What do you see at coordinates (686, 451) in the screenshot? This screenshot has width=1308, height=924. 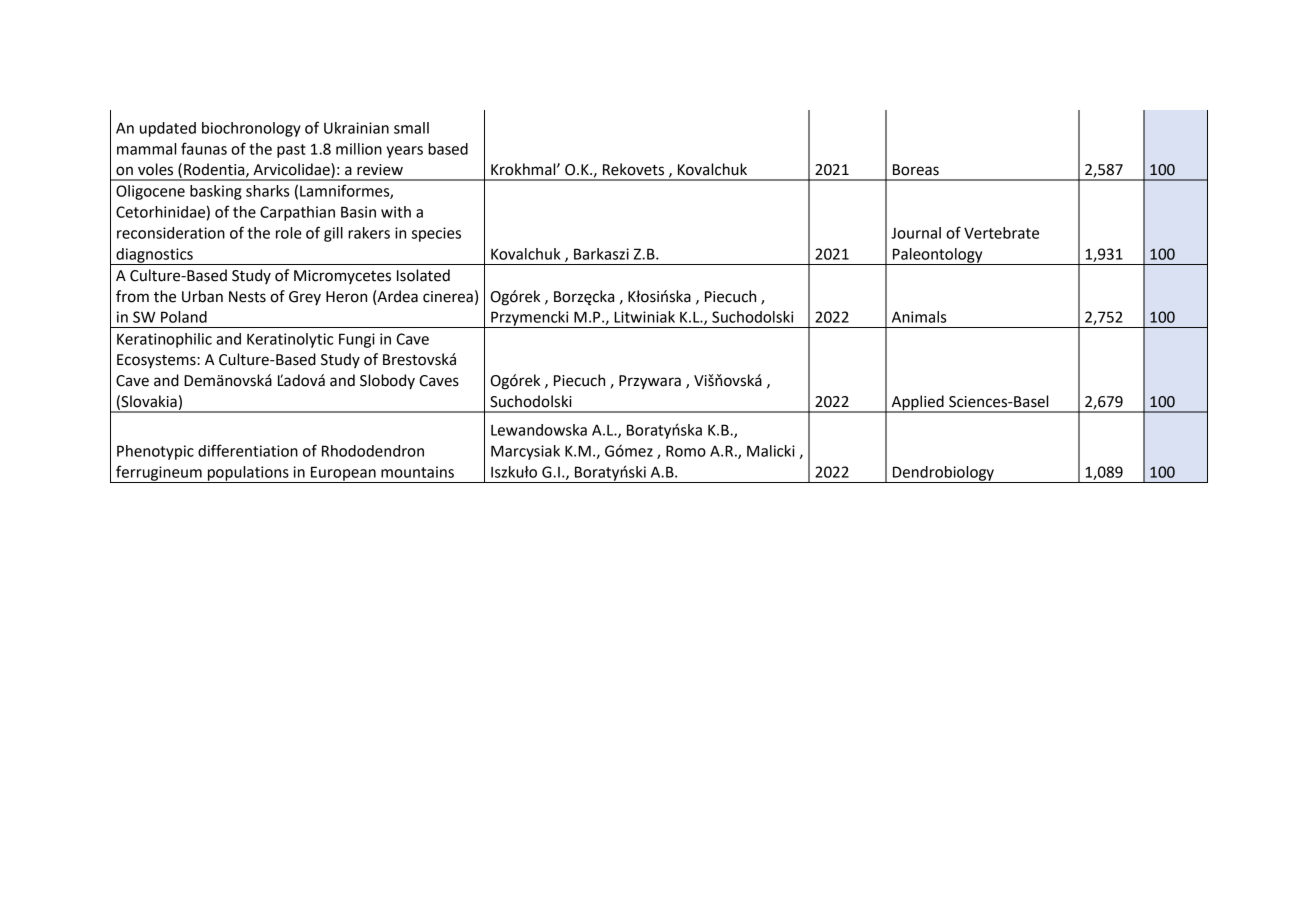 I see `Romo` at bounding box center [686, 451].
